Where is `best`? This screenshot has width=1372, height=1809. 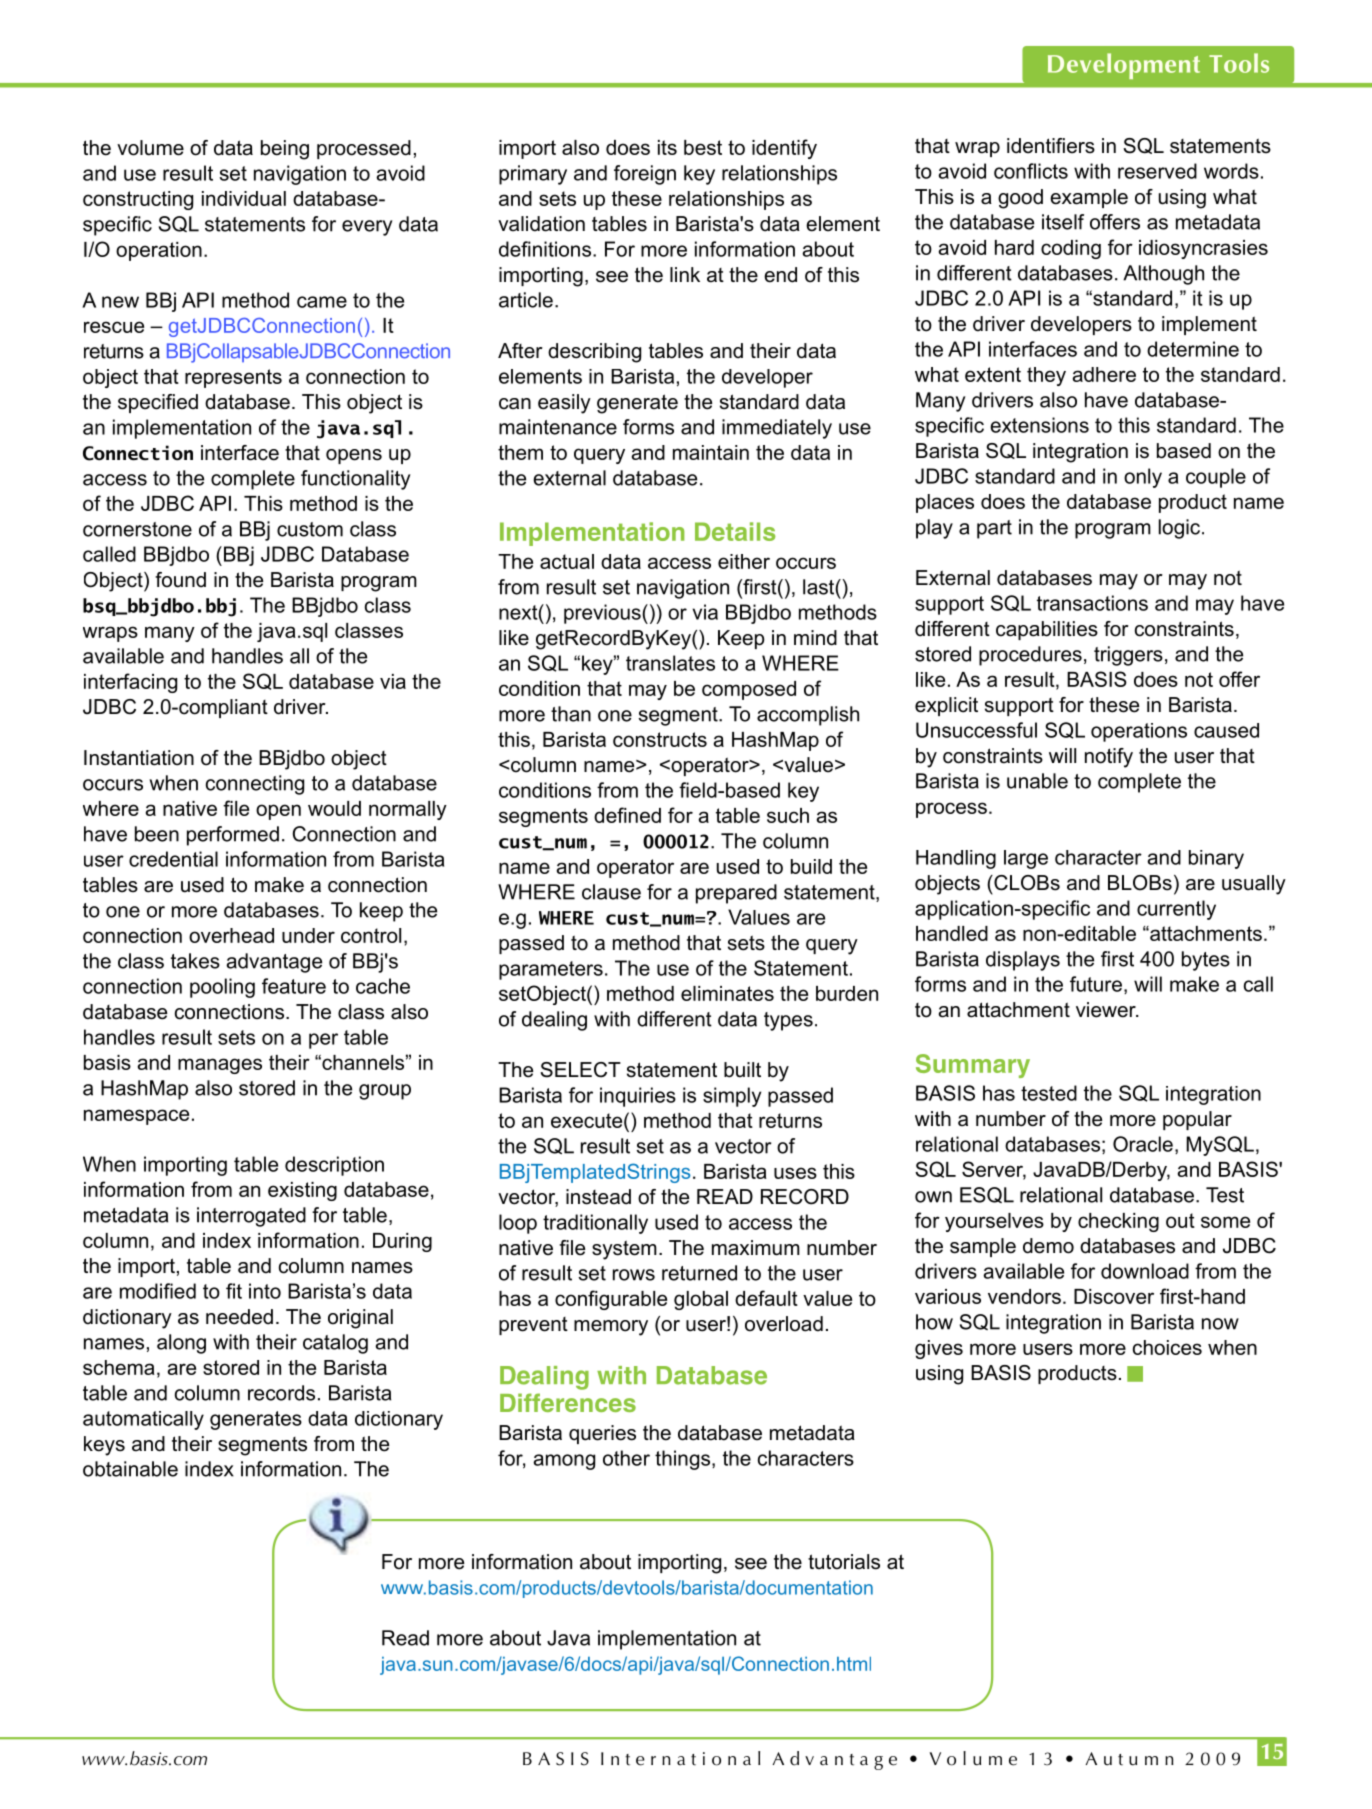 best is located at coordinates (703, 147).
